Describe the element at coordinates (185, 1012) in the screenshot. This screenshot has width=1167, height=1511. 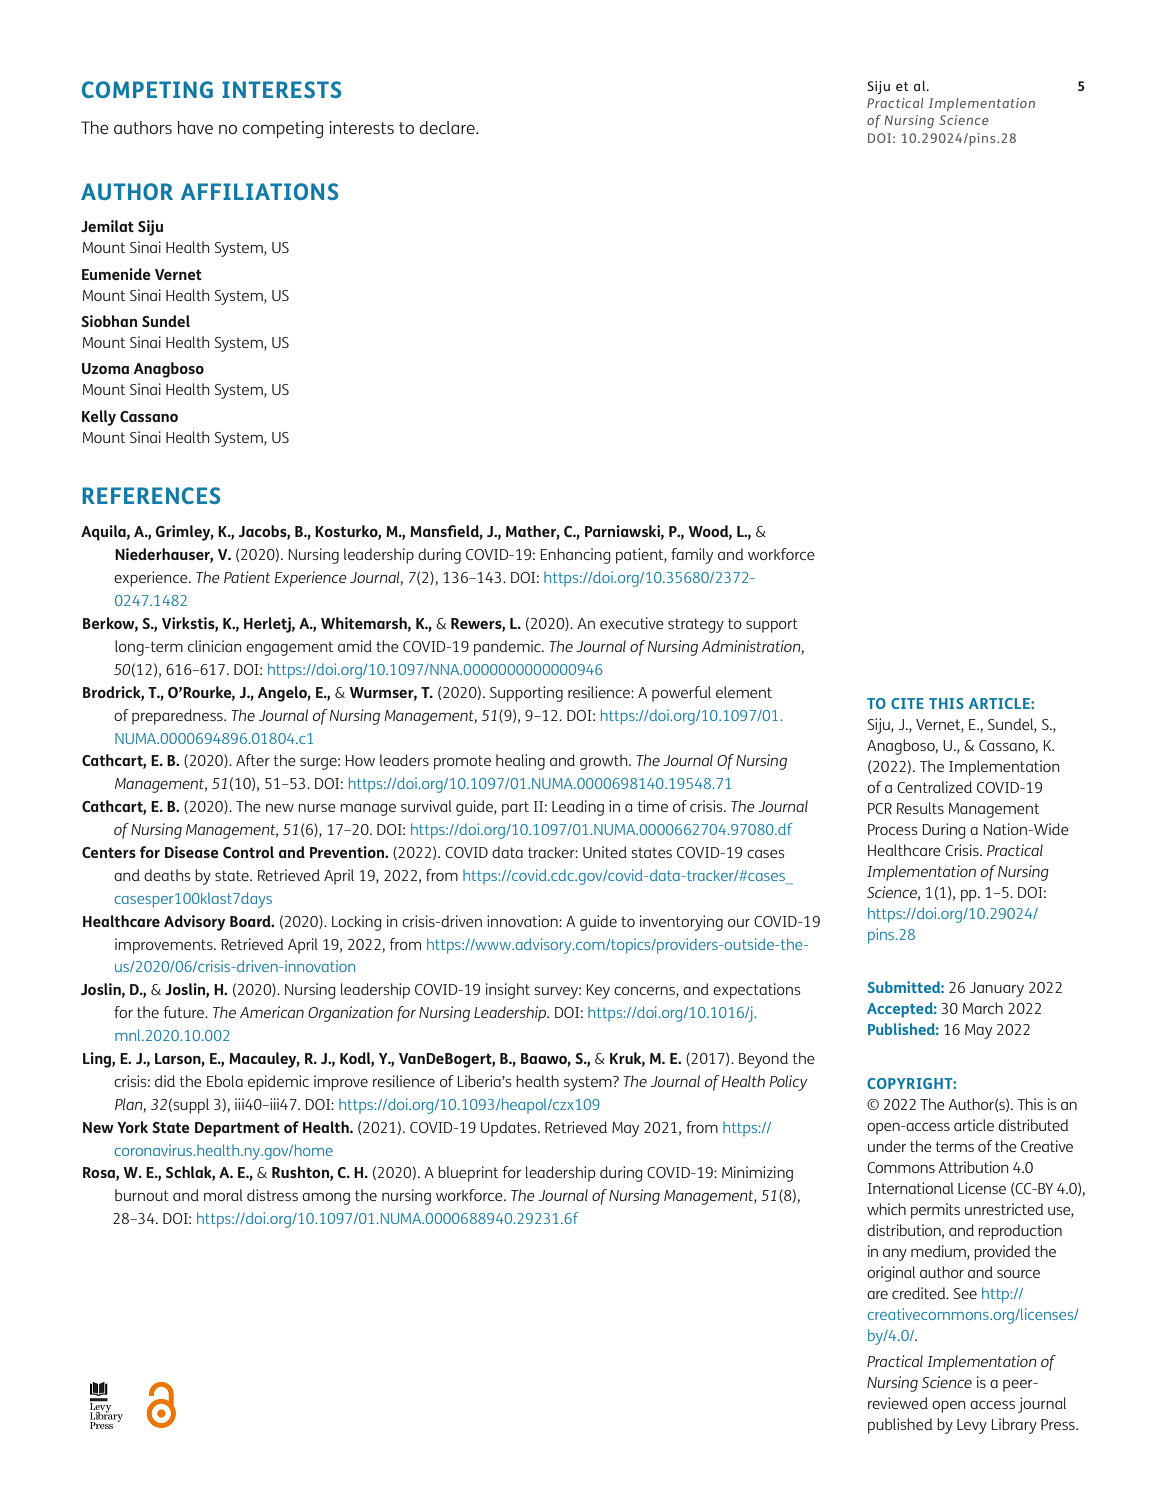
I see `future` at that location.
